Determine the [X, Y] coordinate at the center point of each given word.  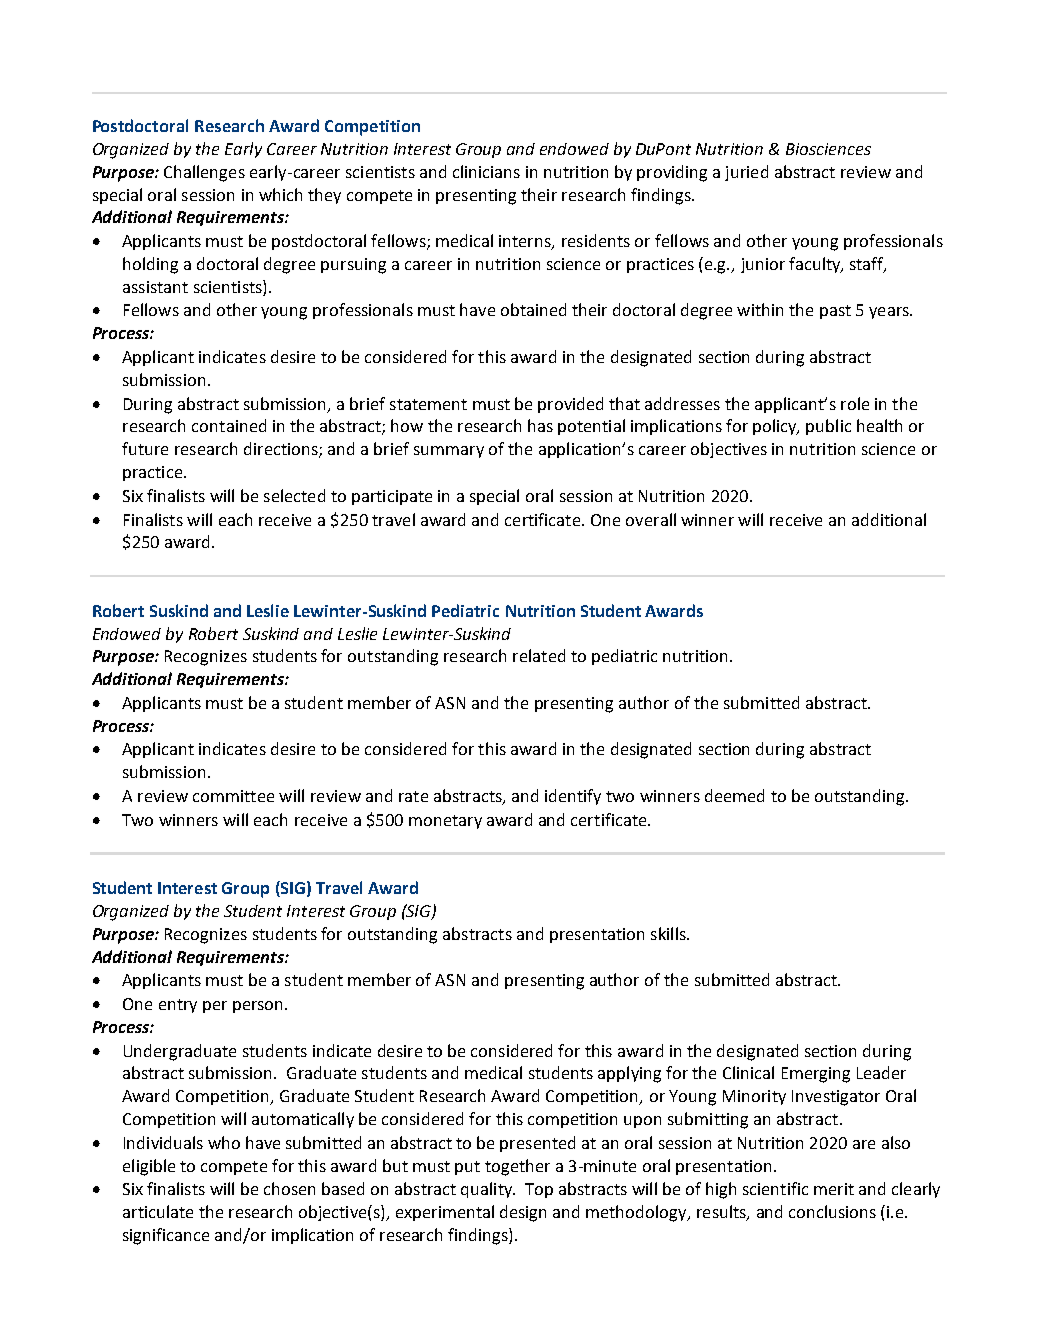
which [280, 194]
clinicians [486, 171]
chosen [289, 1188]
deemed [734, 795]
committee [233, 796]
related [539, 655]
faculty [816, 265]
